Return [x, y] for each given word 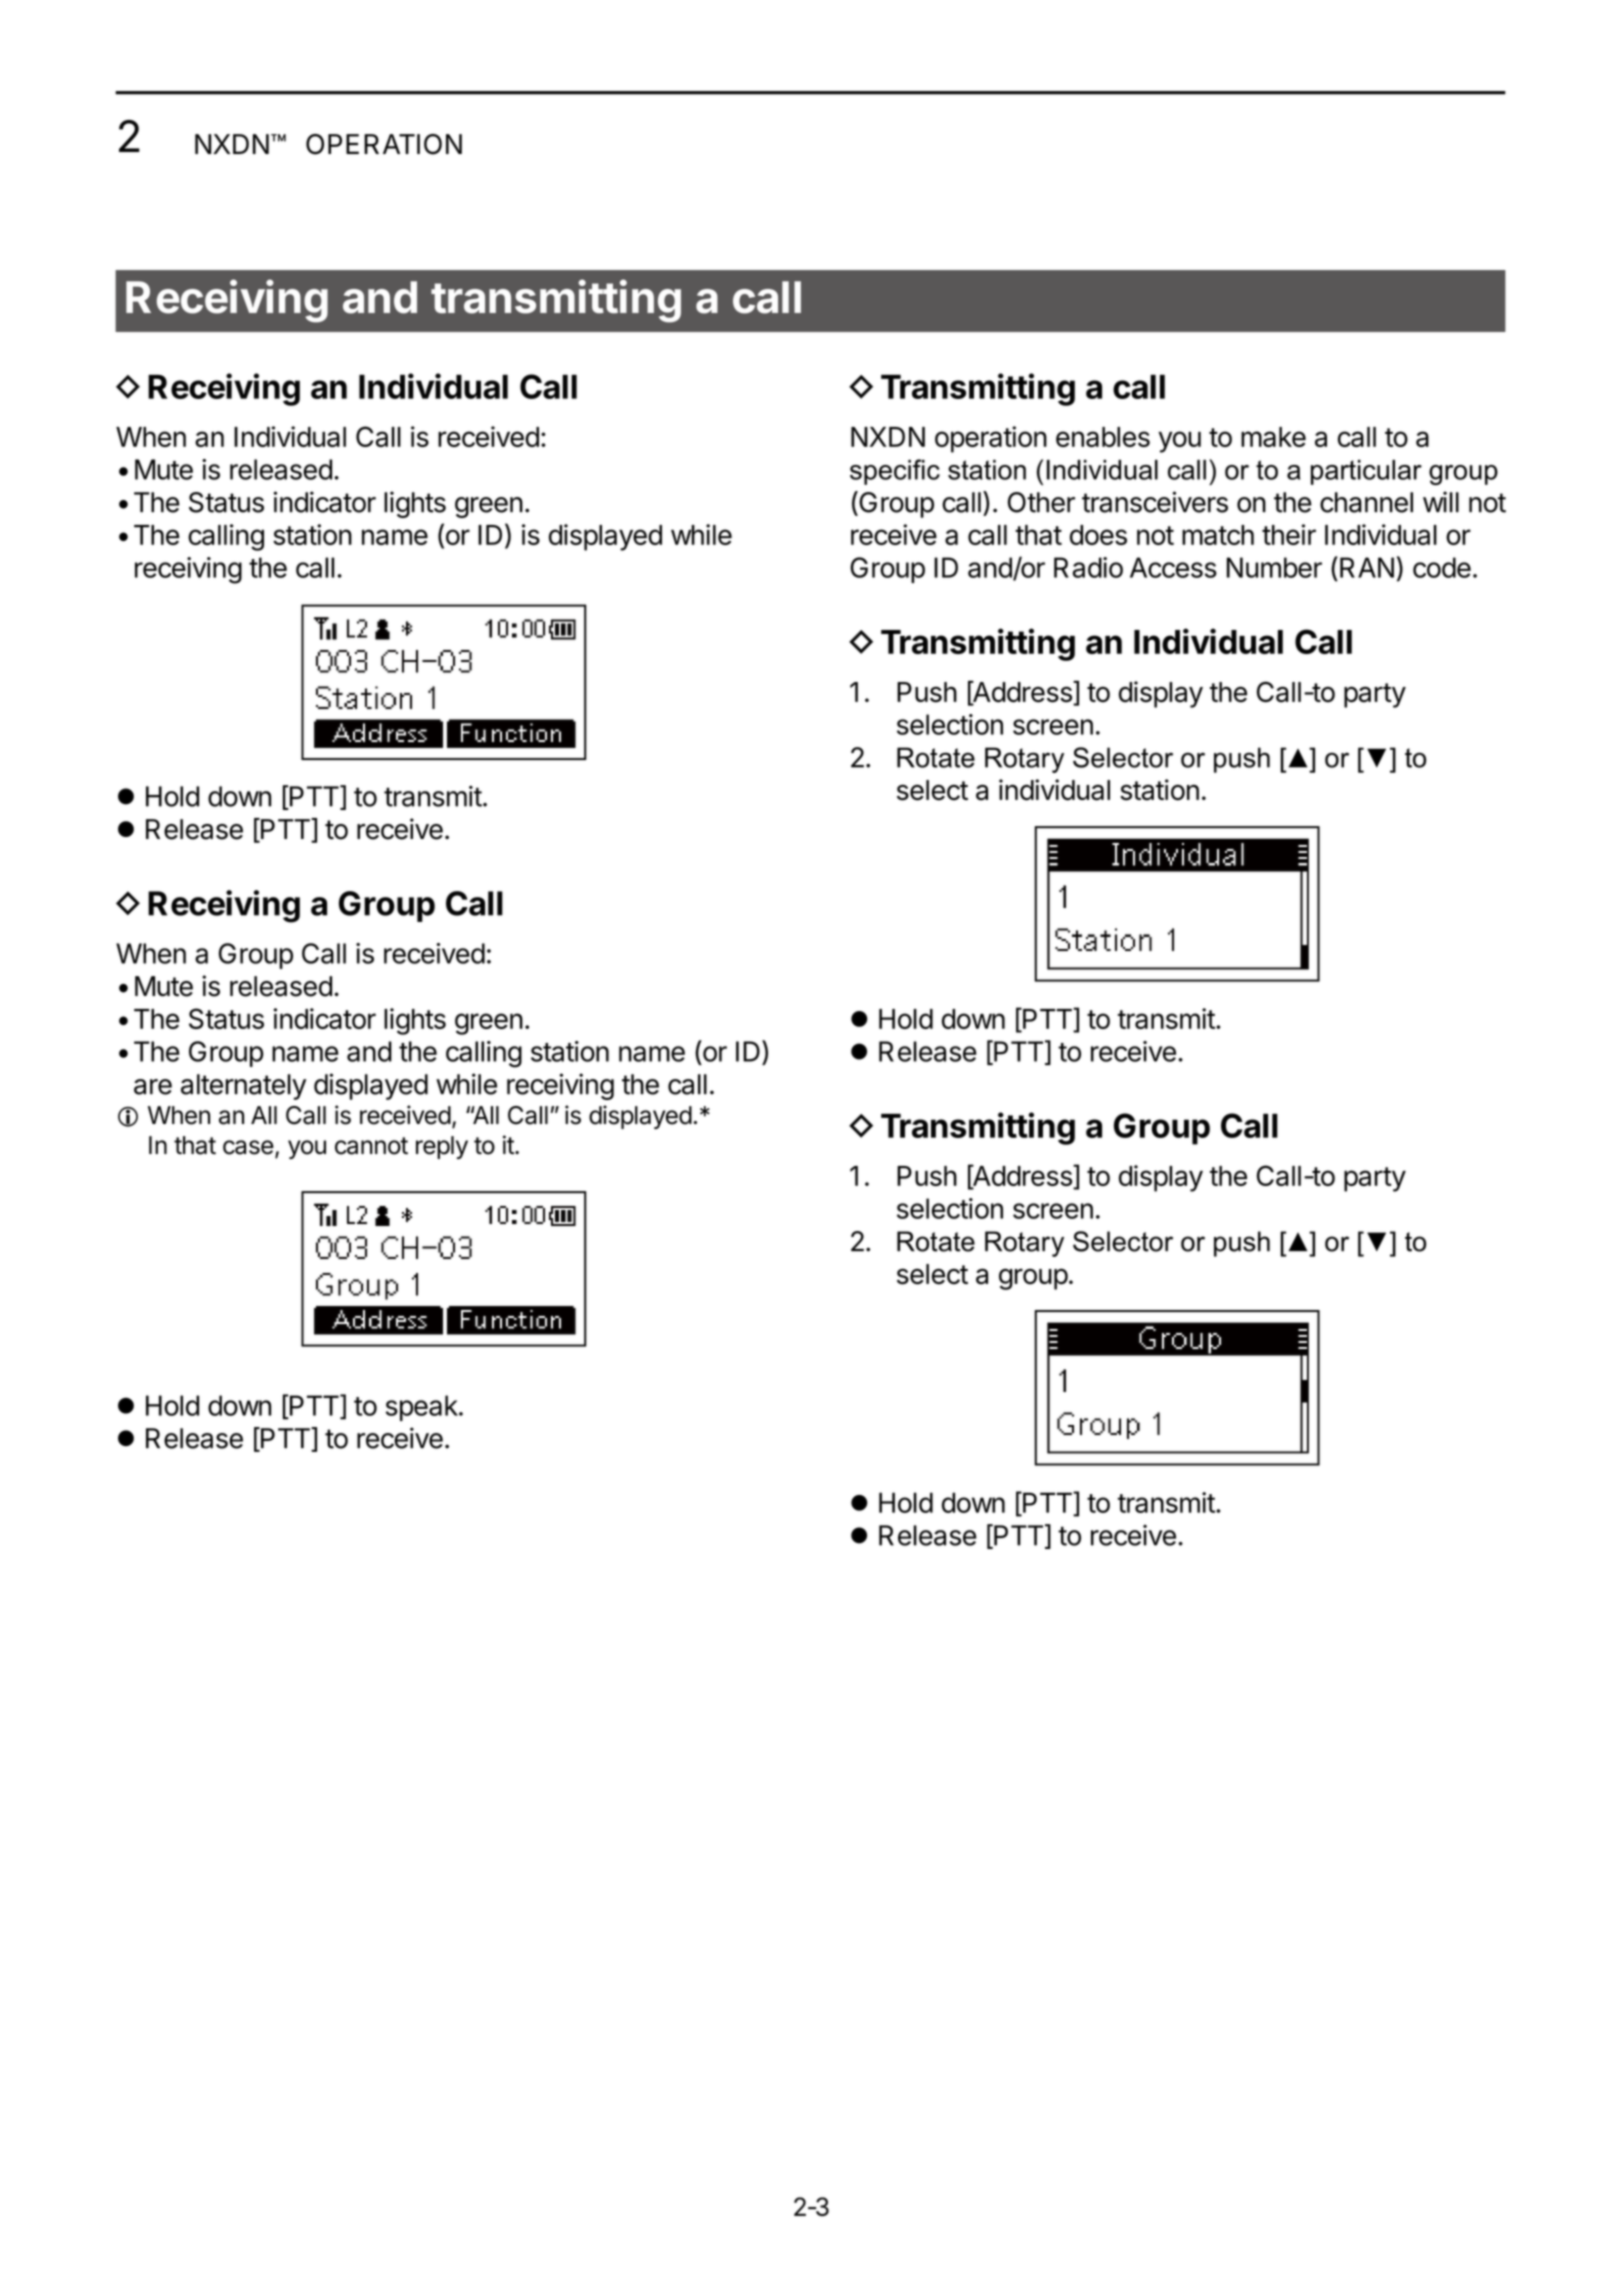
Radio [1088, 567]
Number [1274, 567]
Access [1173, 567]
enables [1103, 437]
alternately [243, 1087]
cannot [371, 1146]
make [1273, 437]
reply [442, 1147]
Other [1041, 502]
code [1442, 567]
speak [422, 1408]
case [248, 1147]
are [153, 1087]
